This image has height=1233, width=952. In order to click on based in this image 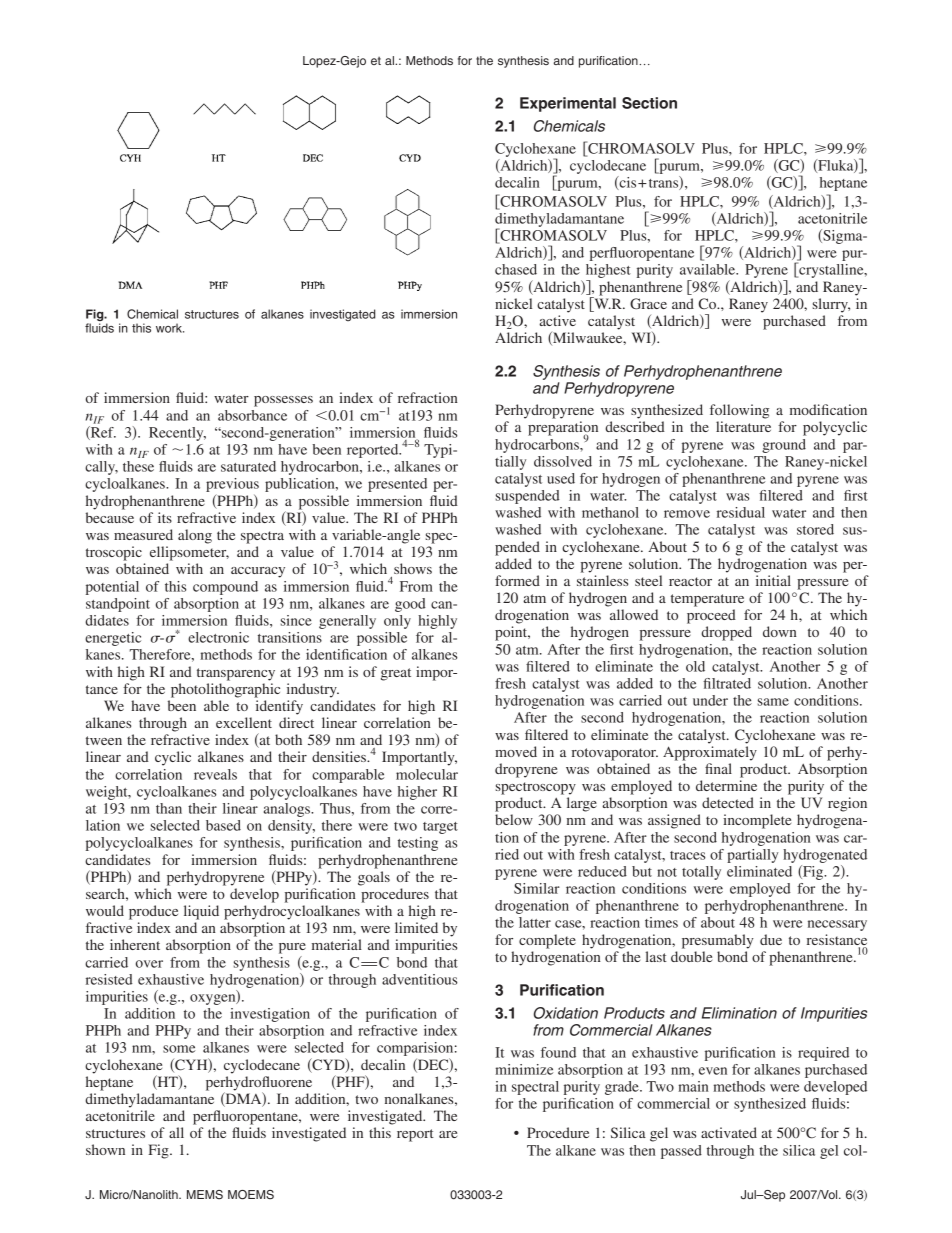, I will do `click(223, 825)`.
